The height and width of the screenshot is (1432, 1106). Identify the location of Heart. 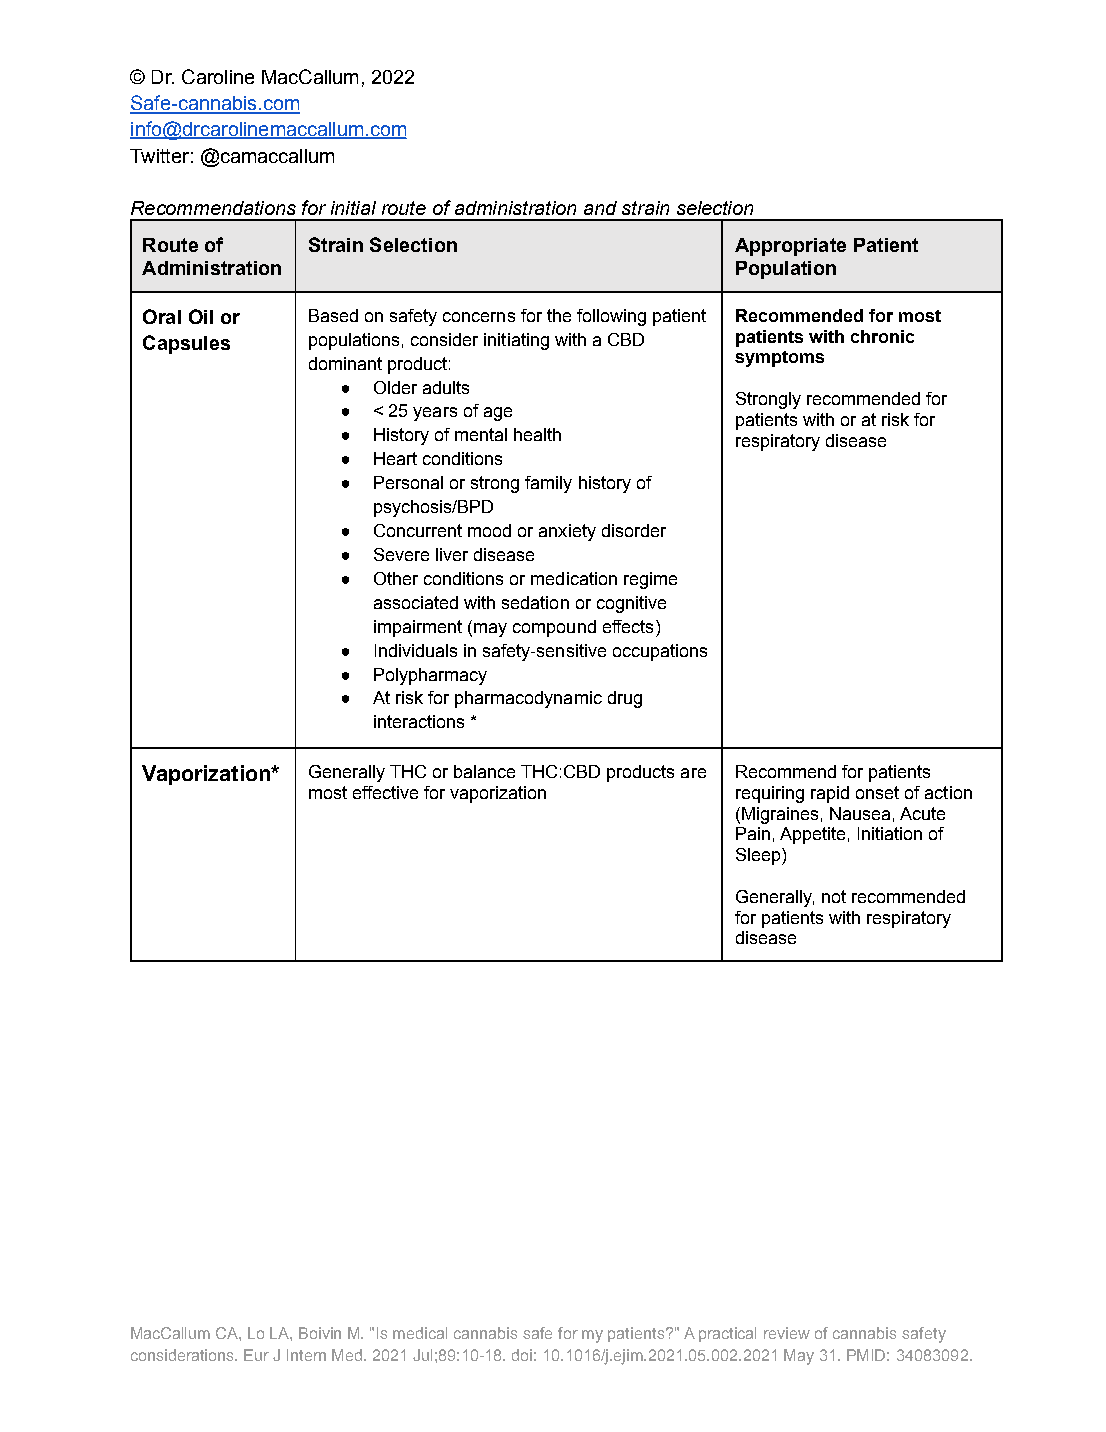
(395, 458).
